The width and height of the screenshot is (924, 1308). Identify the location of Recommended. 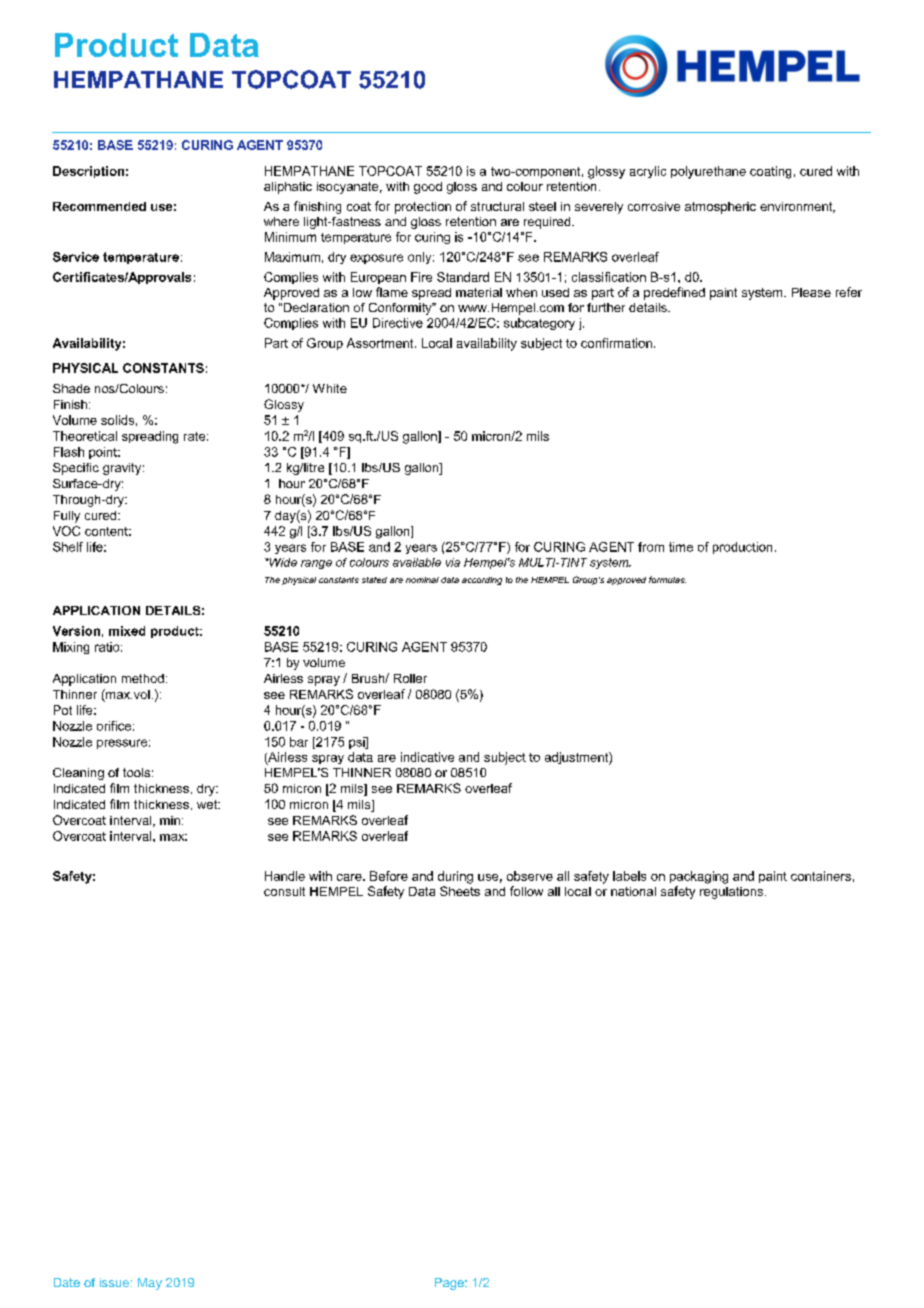
(99, 206).
